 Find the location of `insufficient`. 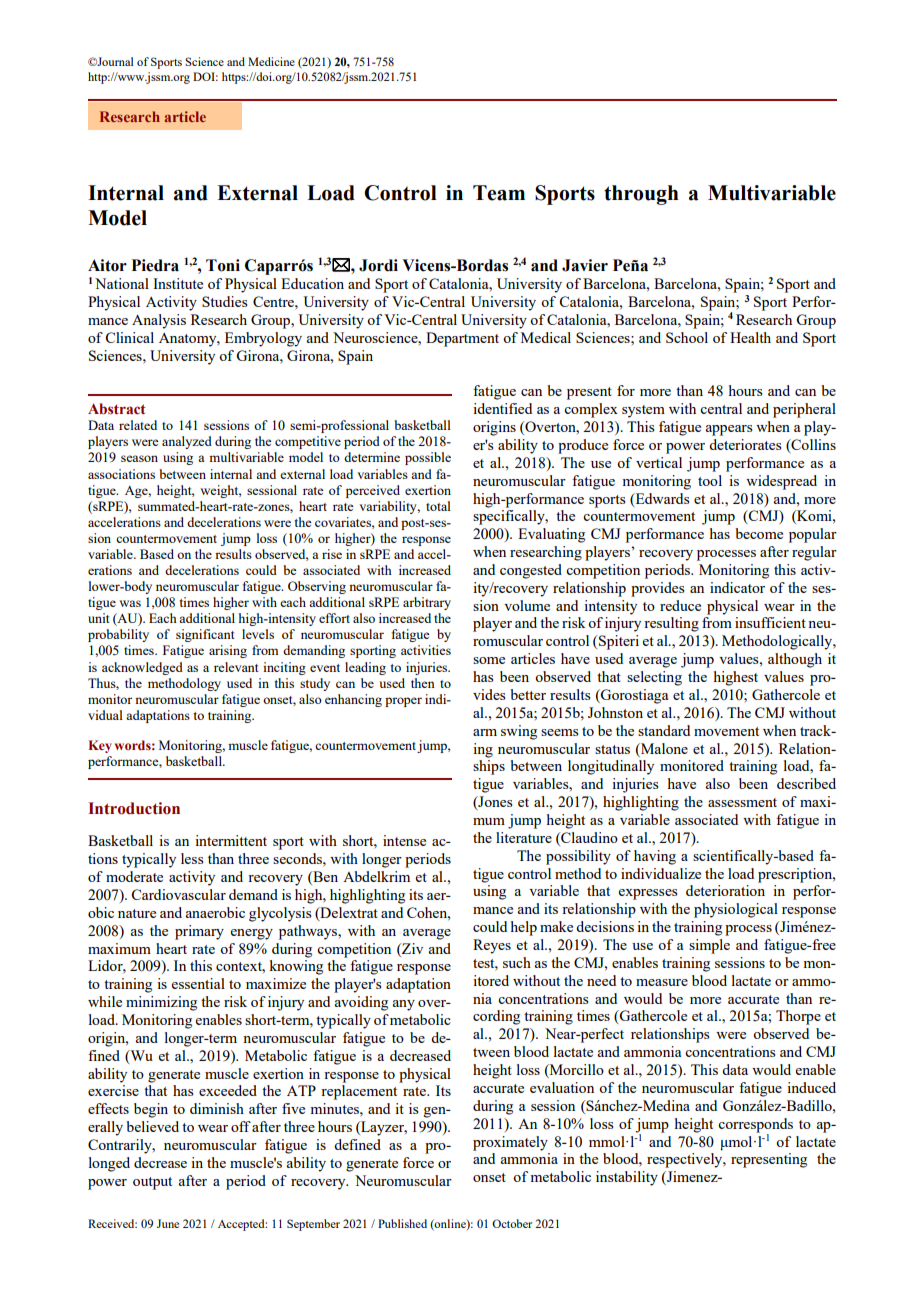

insufficient is located at coordinates (770, 622).
